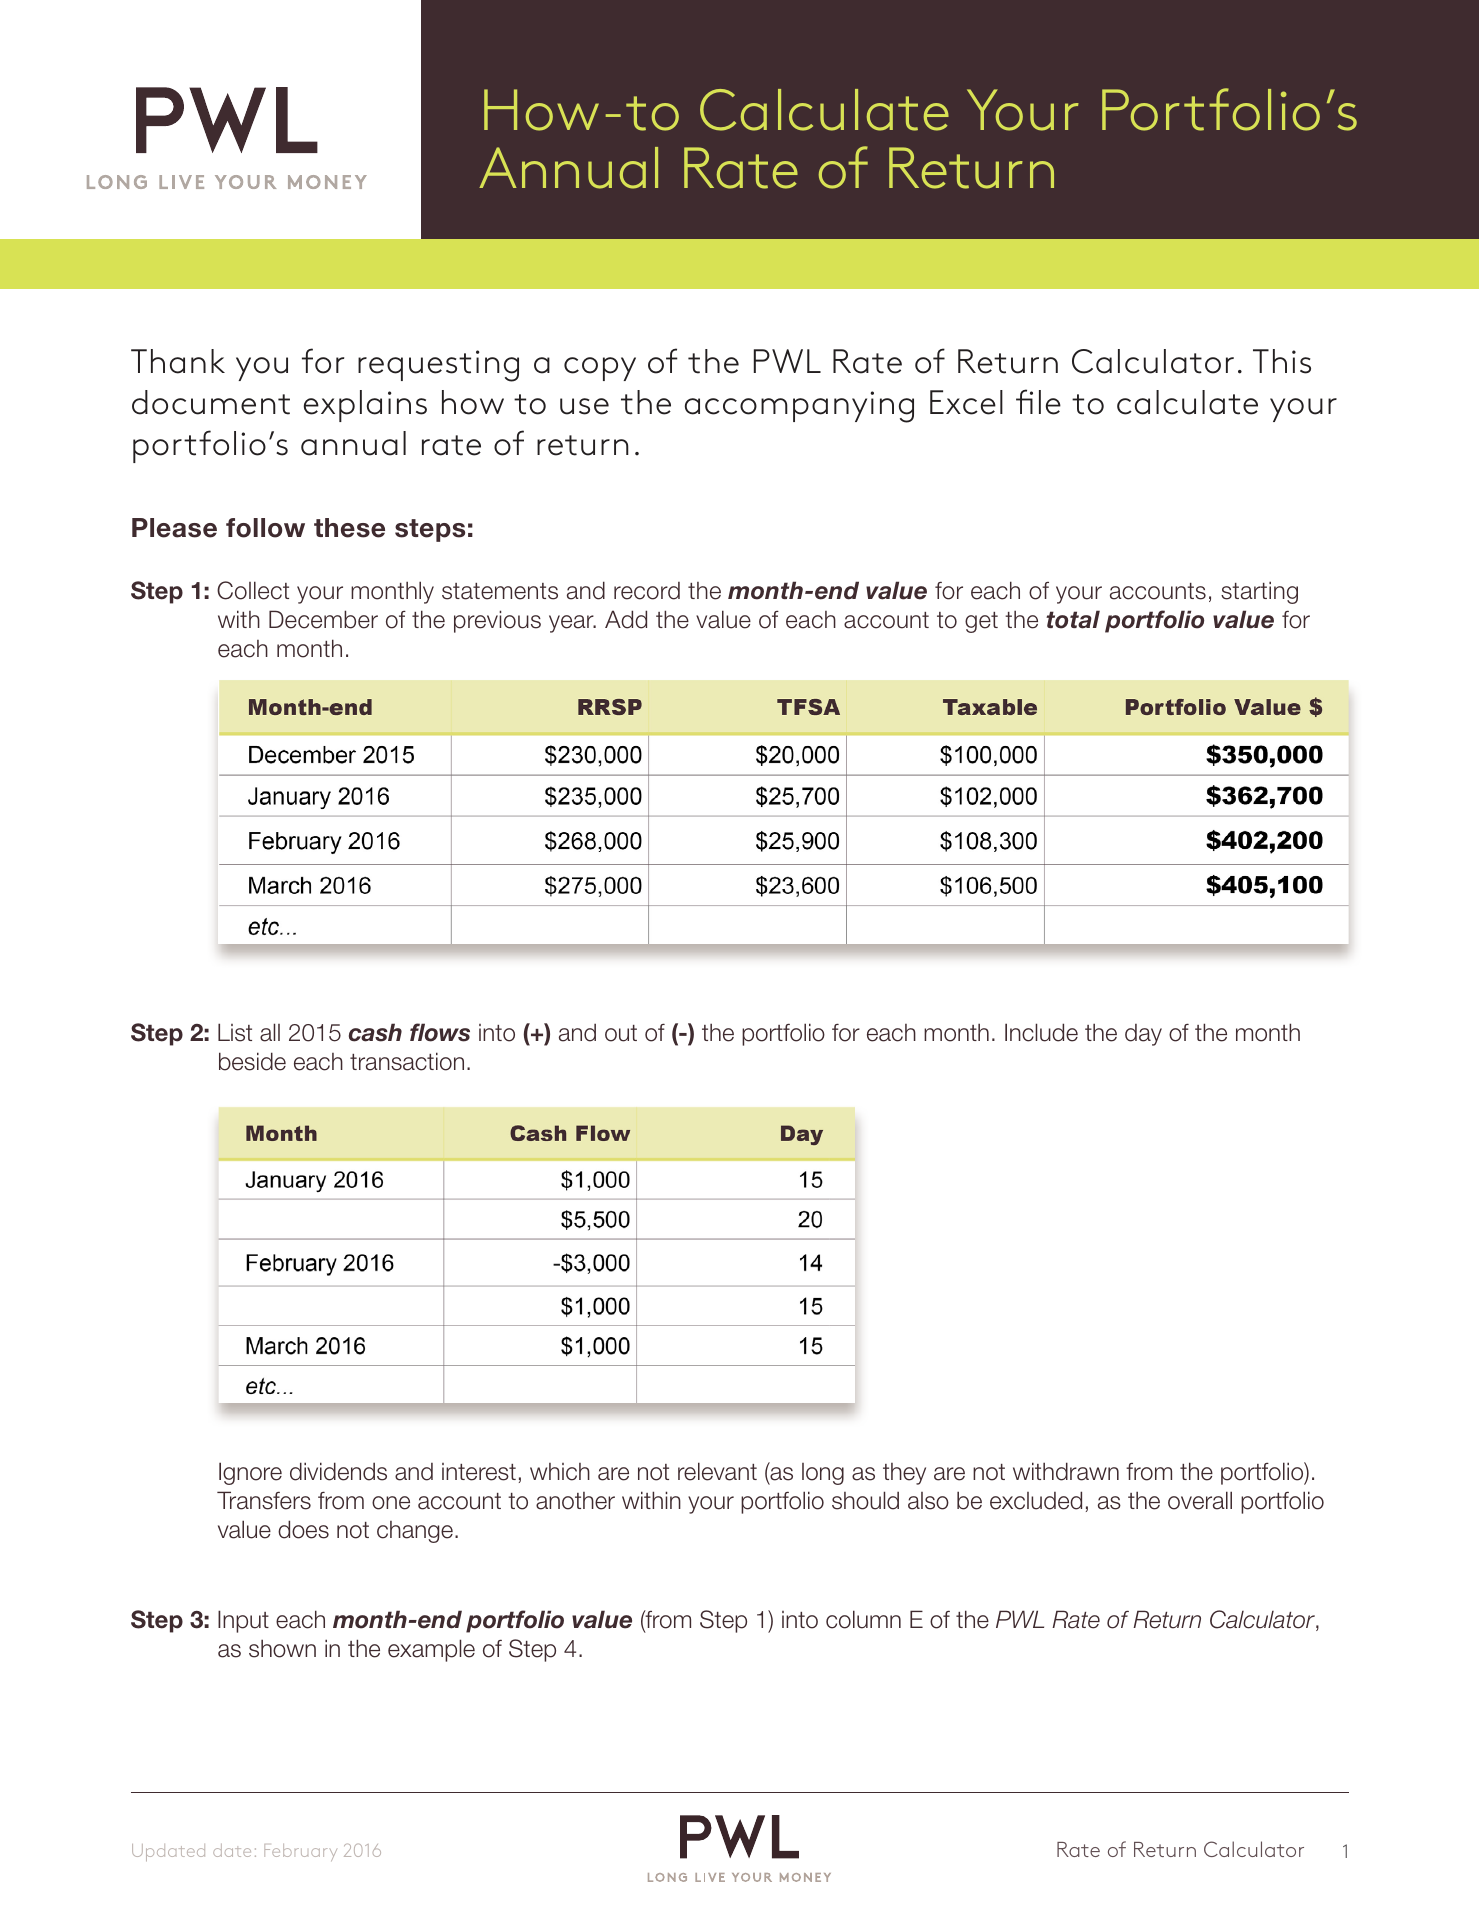 The width and height of the image is (1479, 1914). What do you see at coordinates (863, 1619) in the image?
I see `column` at bounding box center [863, 1619].
